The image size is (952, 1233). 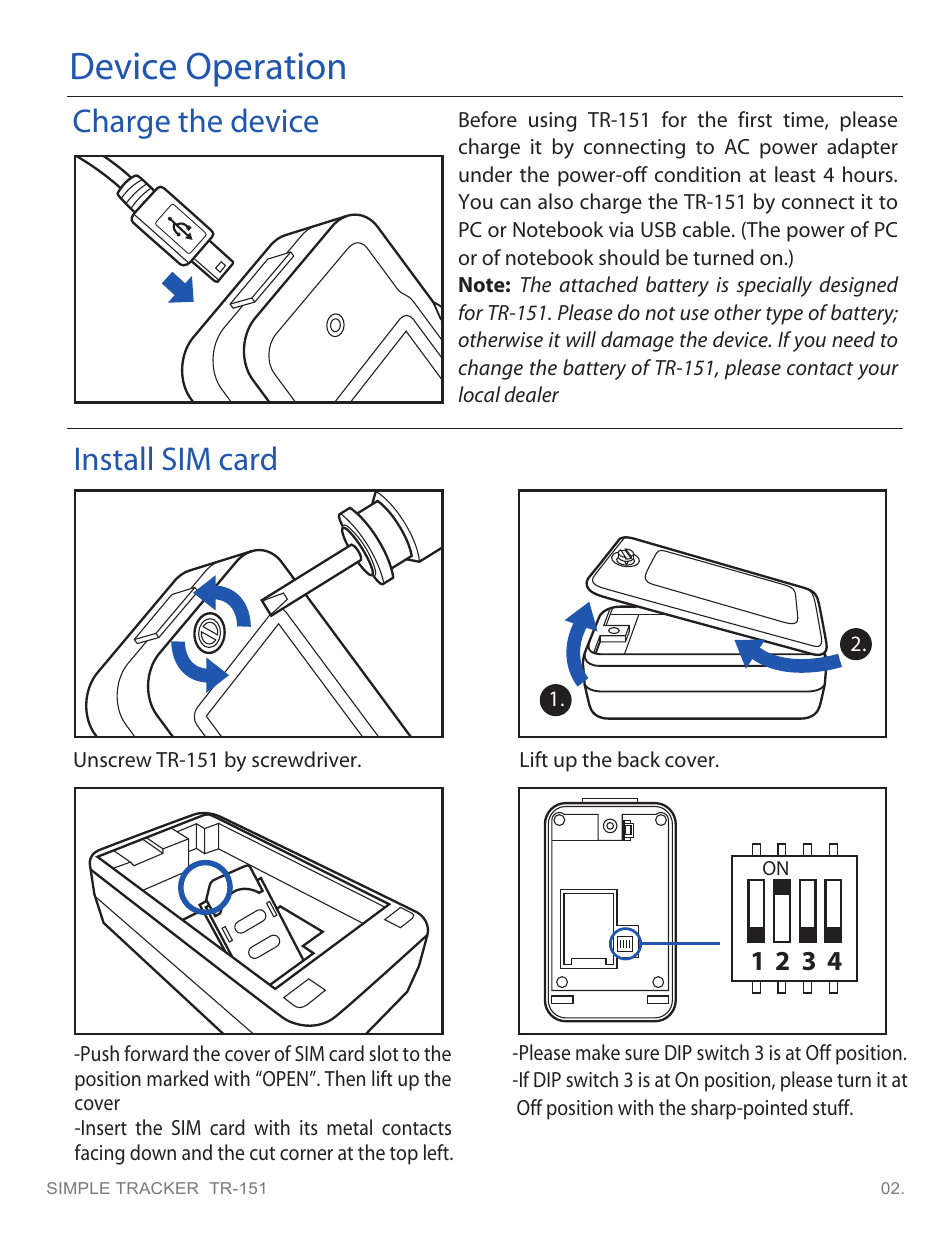 What do you see at coordinates (491, 369) in the screenshot?
I see `change` at bounding box center [491, 369].
